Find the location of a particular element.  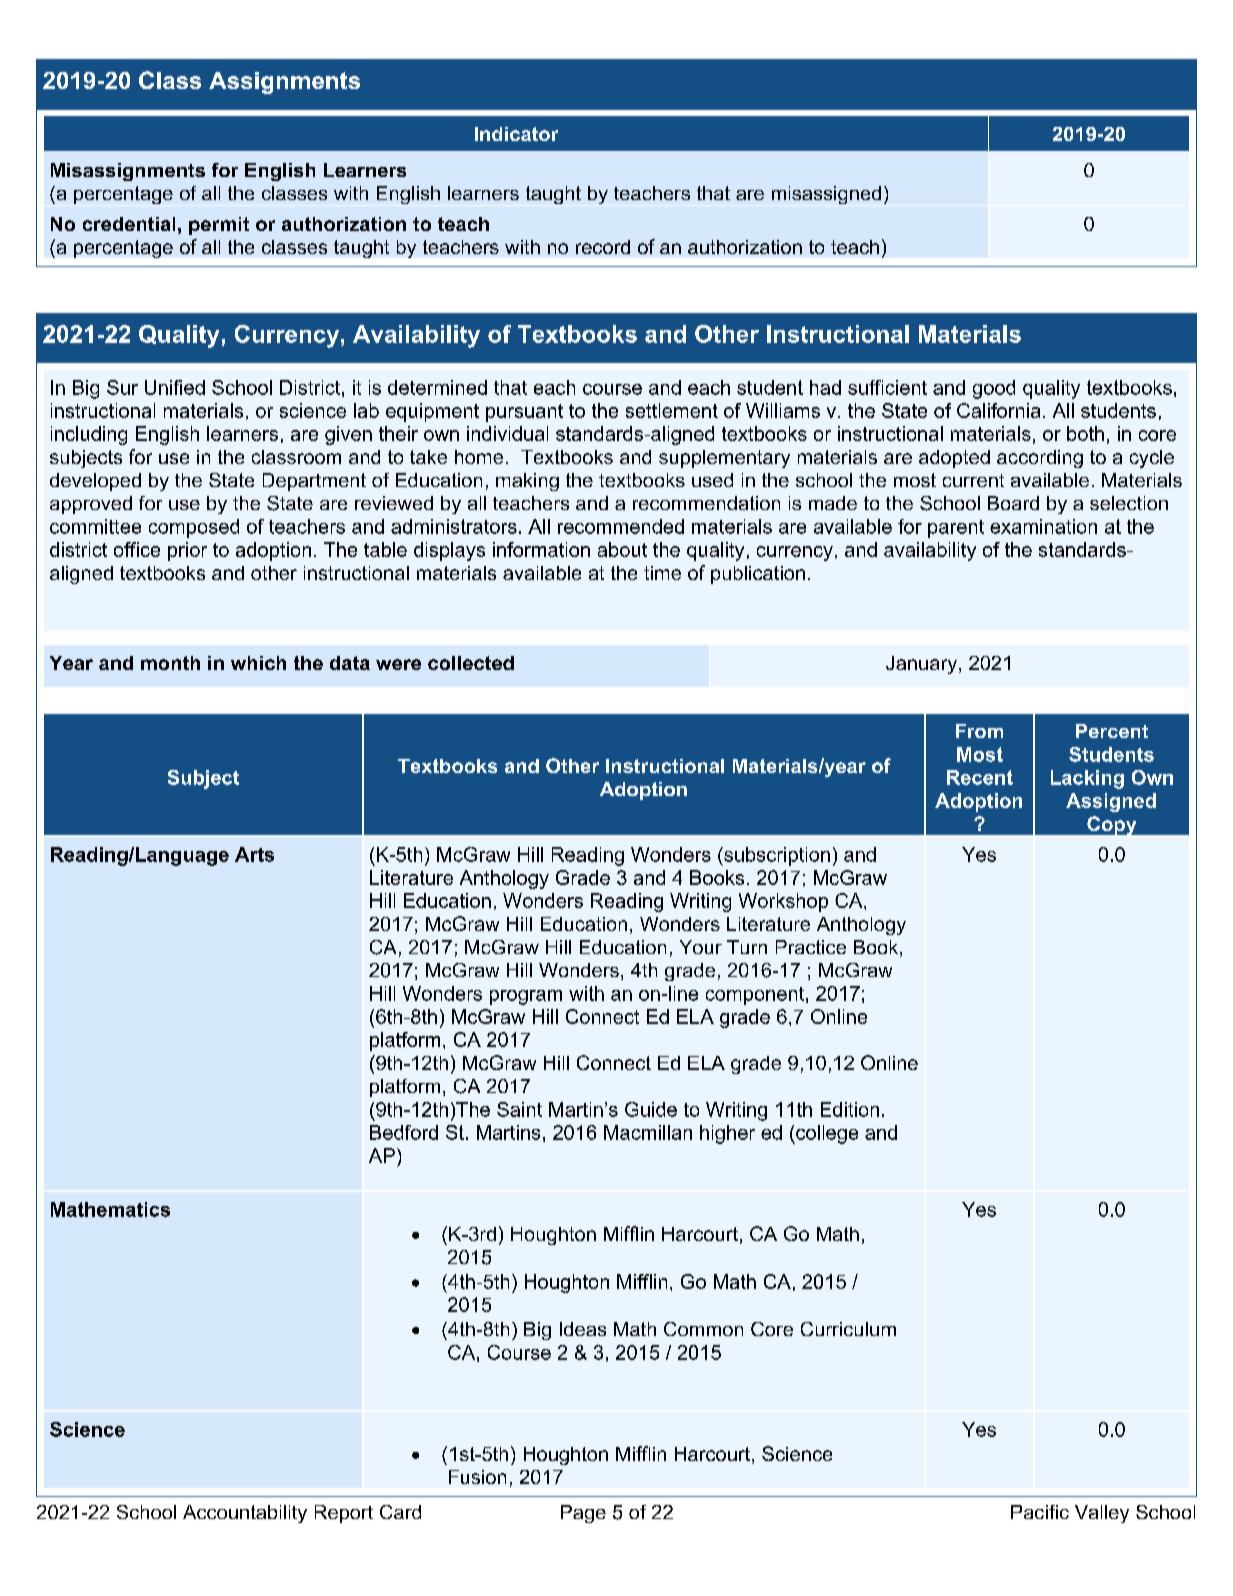

time is located at coordinates (662, 573).
